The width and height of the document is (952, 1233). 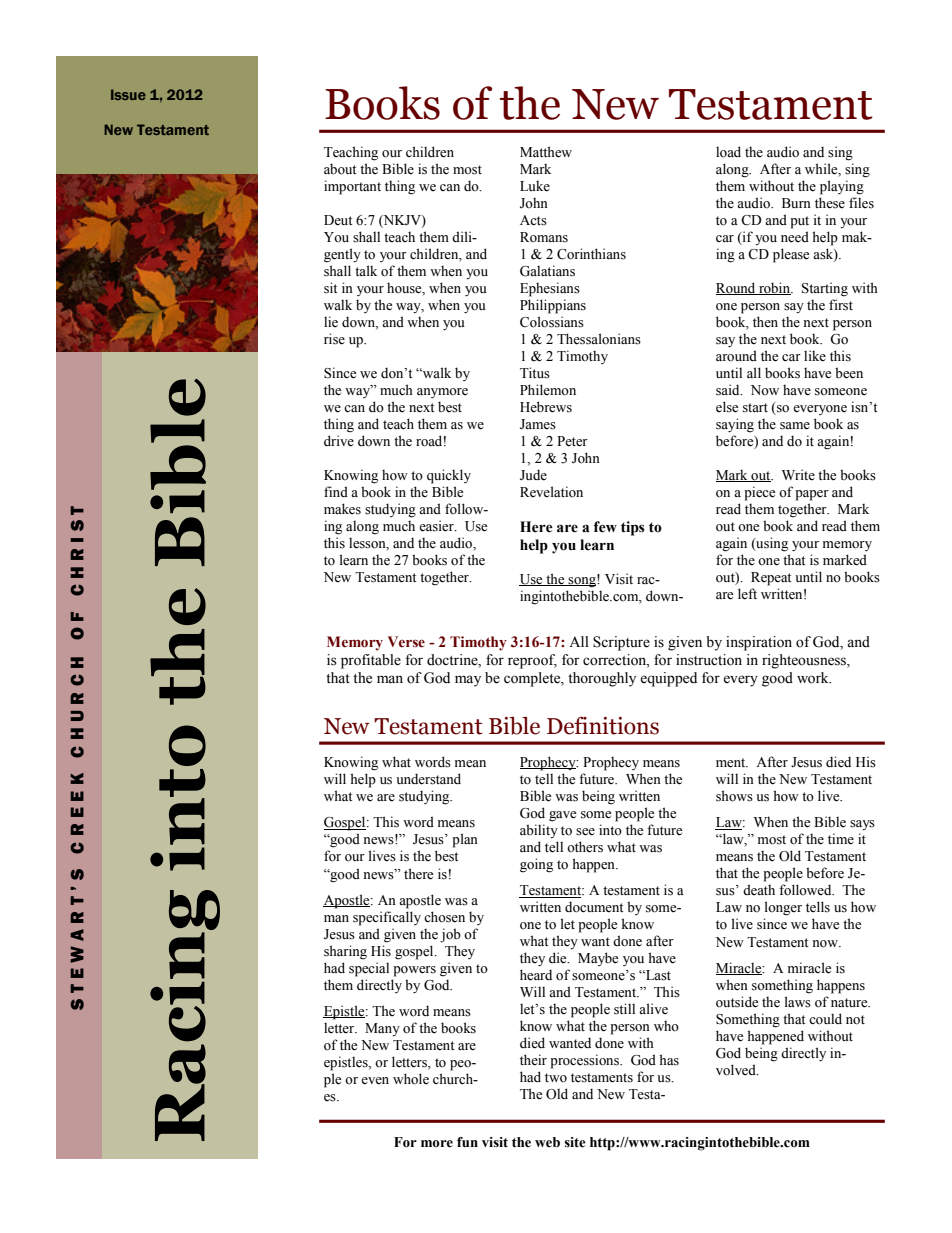 I want to click on fun, so click(x=467, y=1142).
